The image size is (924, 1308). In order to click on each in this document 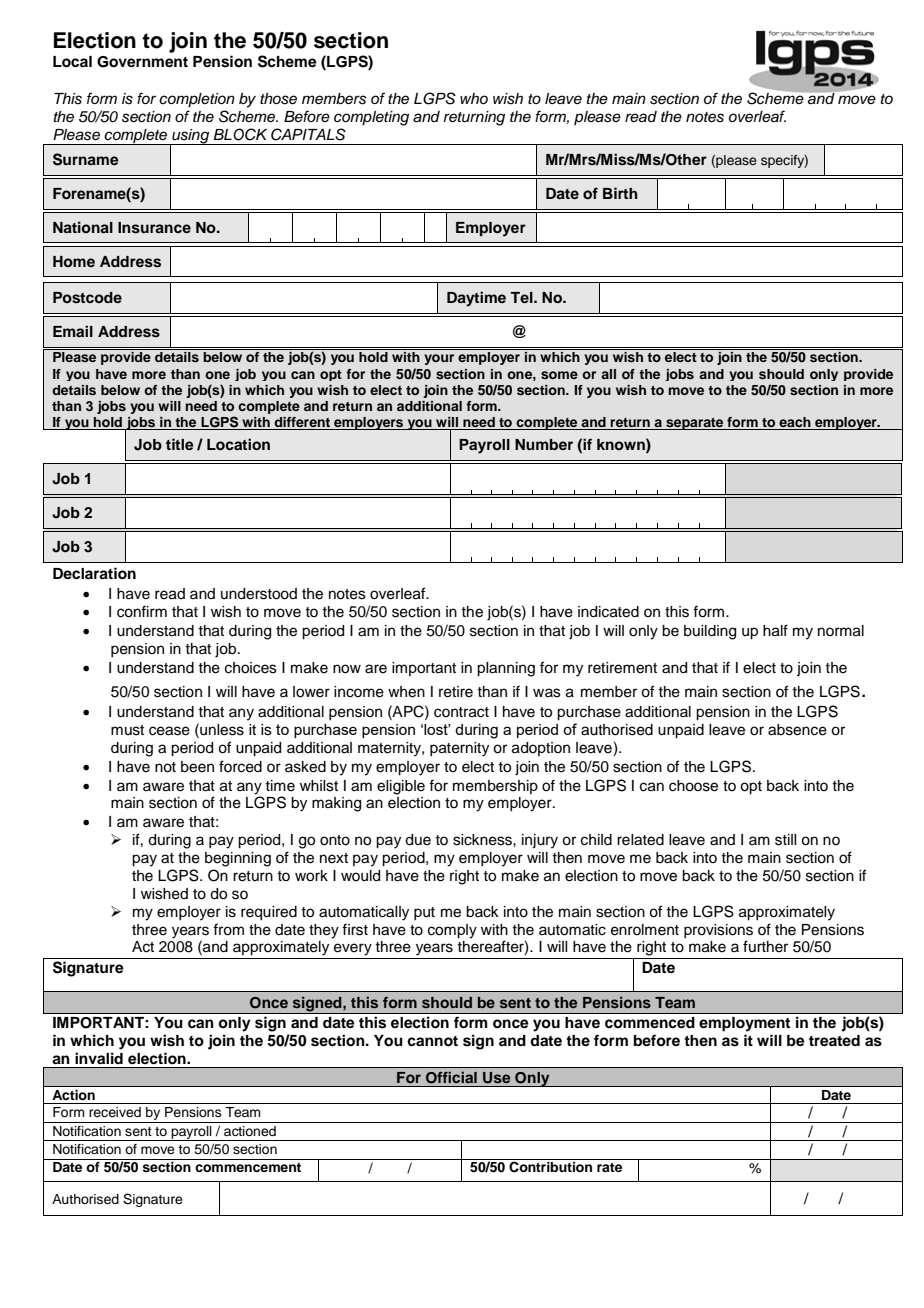, I will do `click(795, 422)`.
